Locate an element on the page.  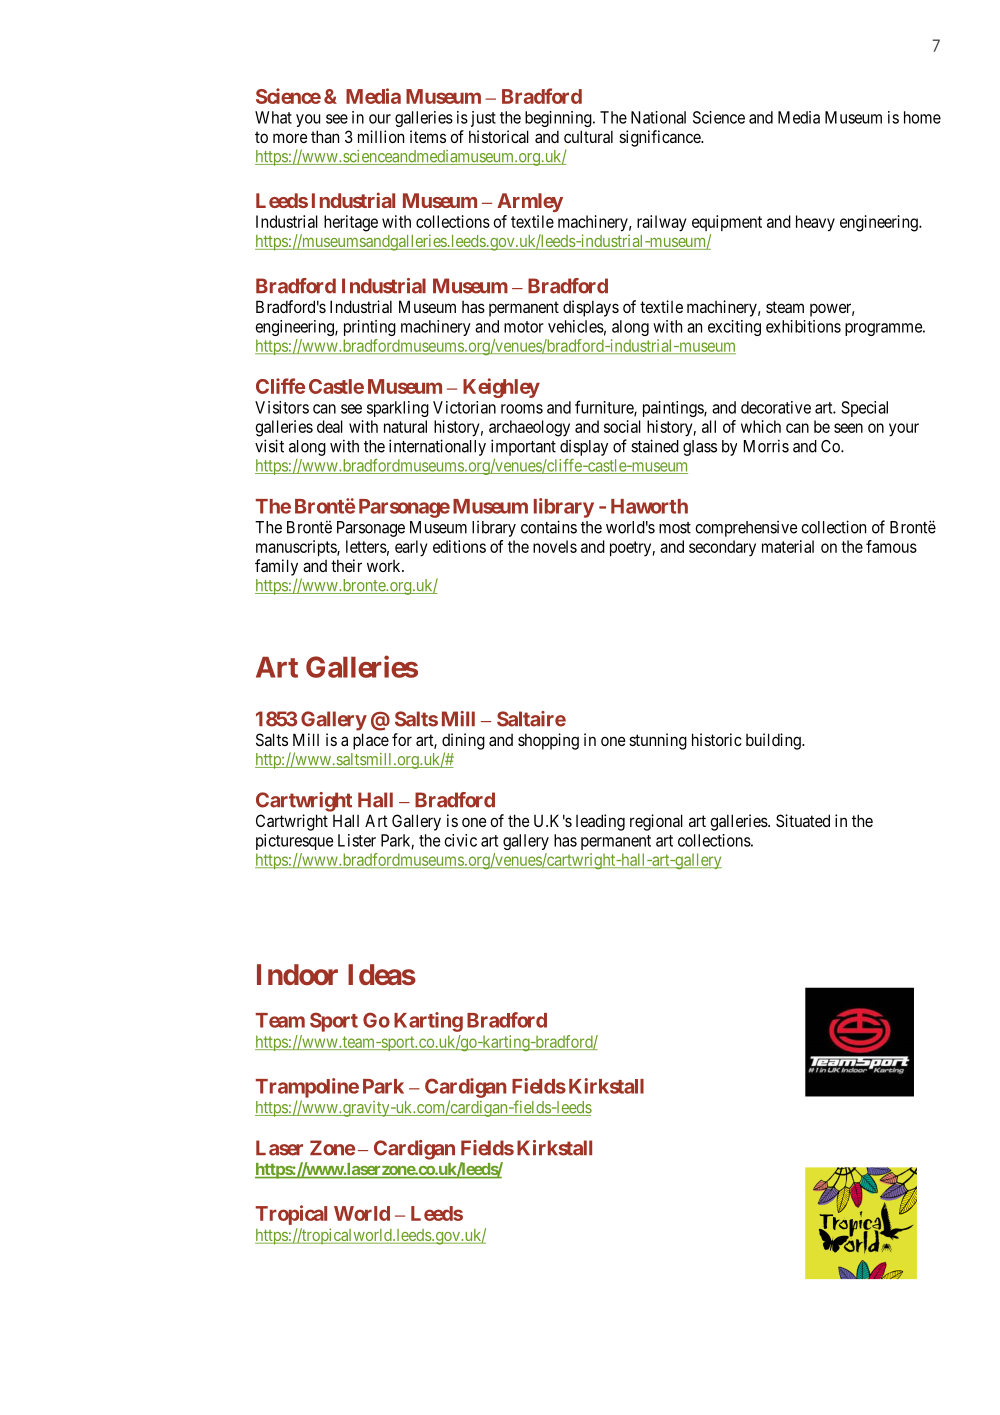
shopping is located at coordinates (548, 741).
